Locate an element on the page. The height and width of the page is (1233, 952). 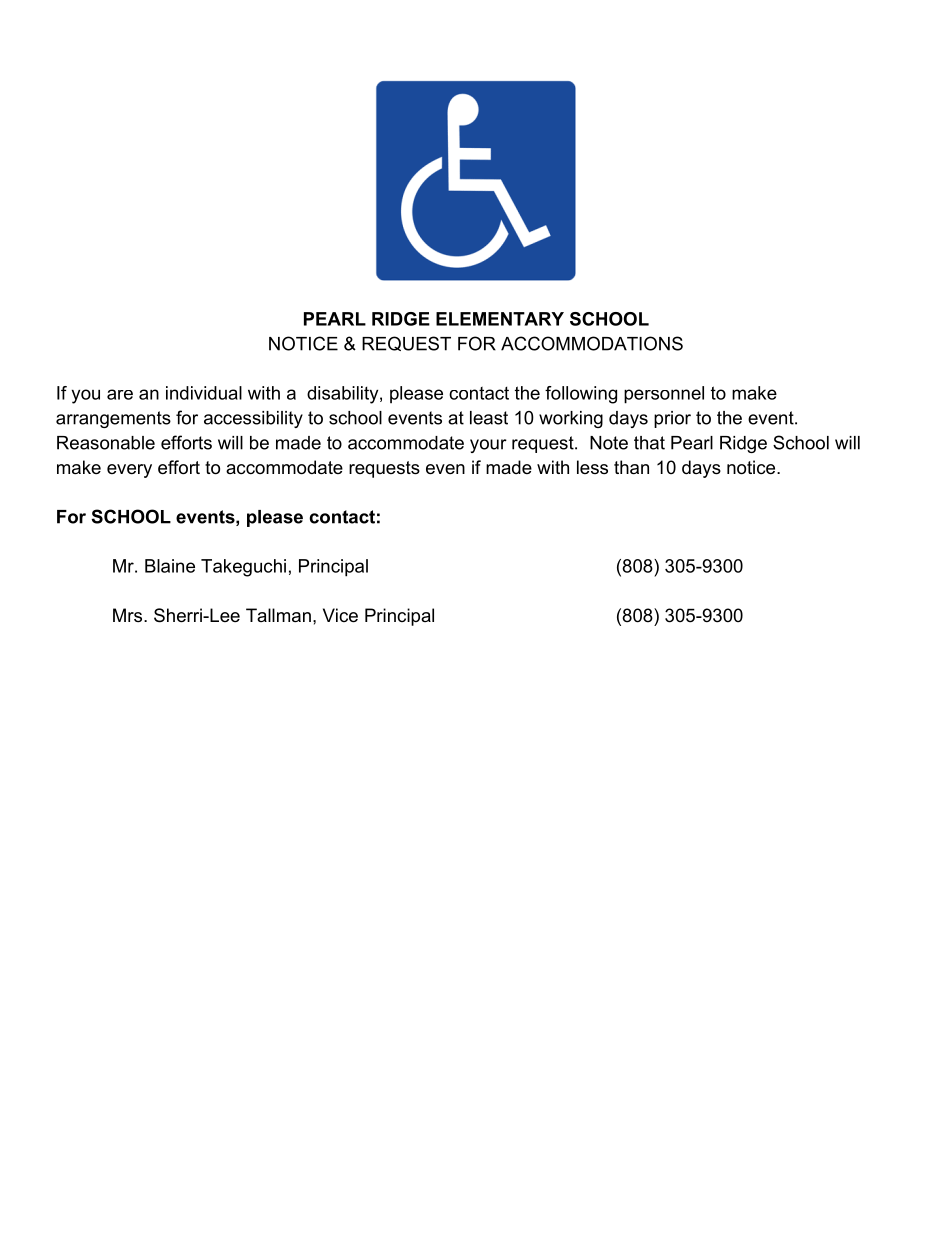
every is located at coordinates (129, 471).
